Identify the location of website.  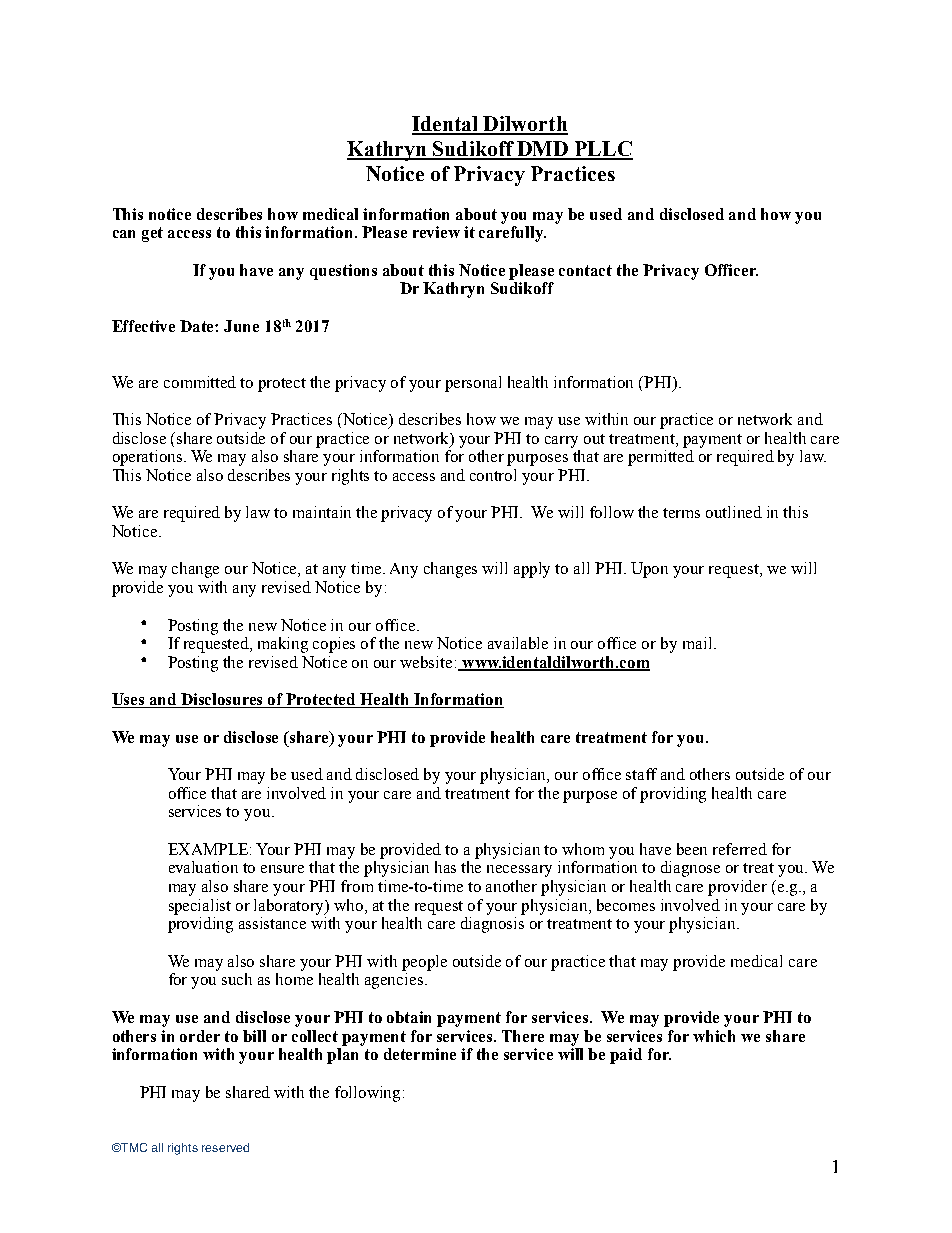
(426, 662).
